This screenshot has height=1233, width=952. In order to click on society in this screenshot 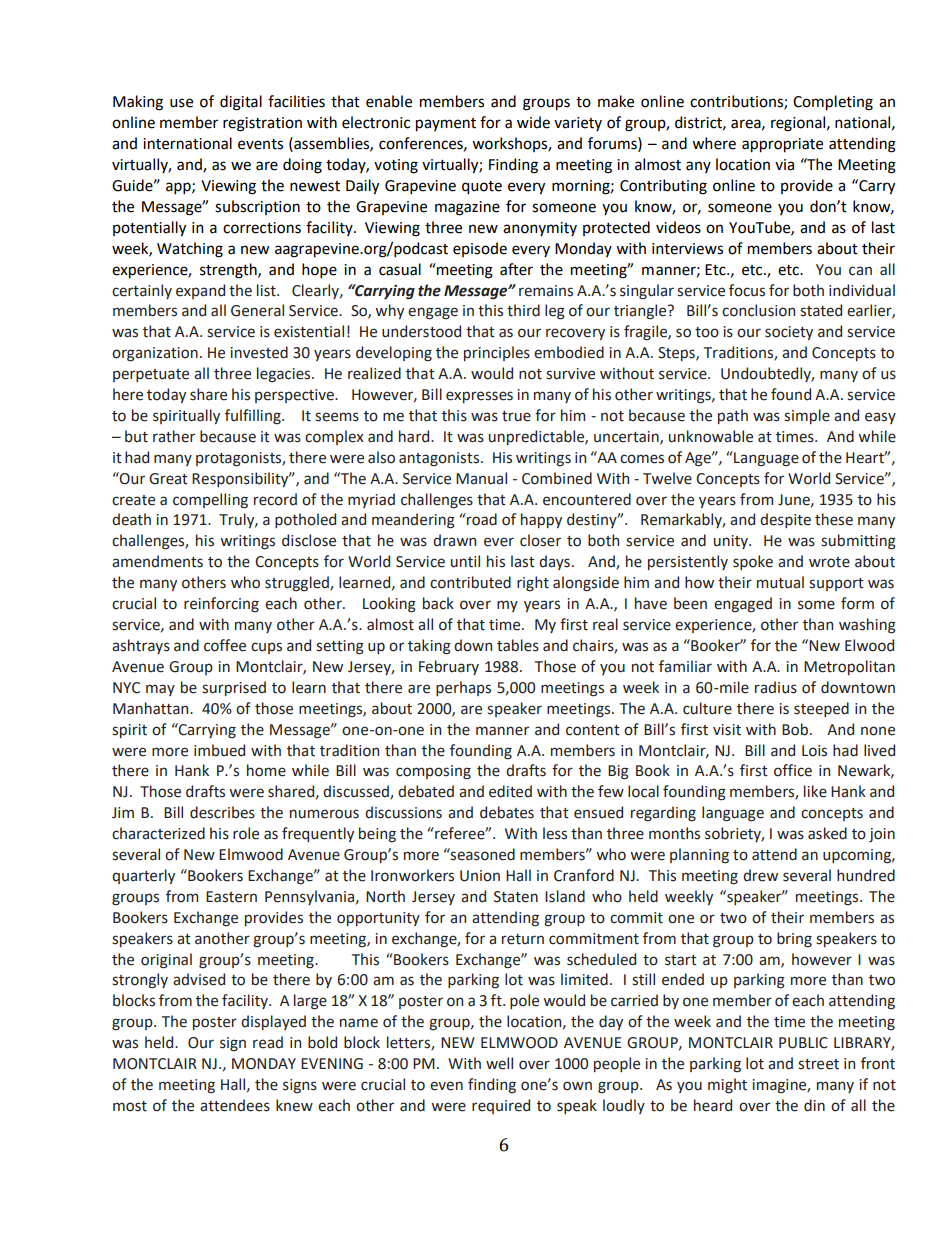, I will do `click(789, 333)`.
